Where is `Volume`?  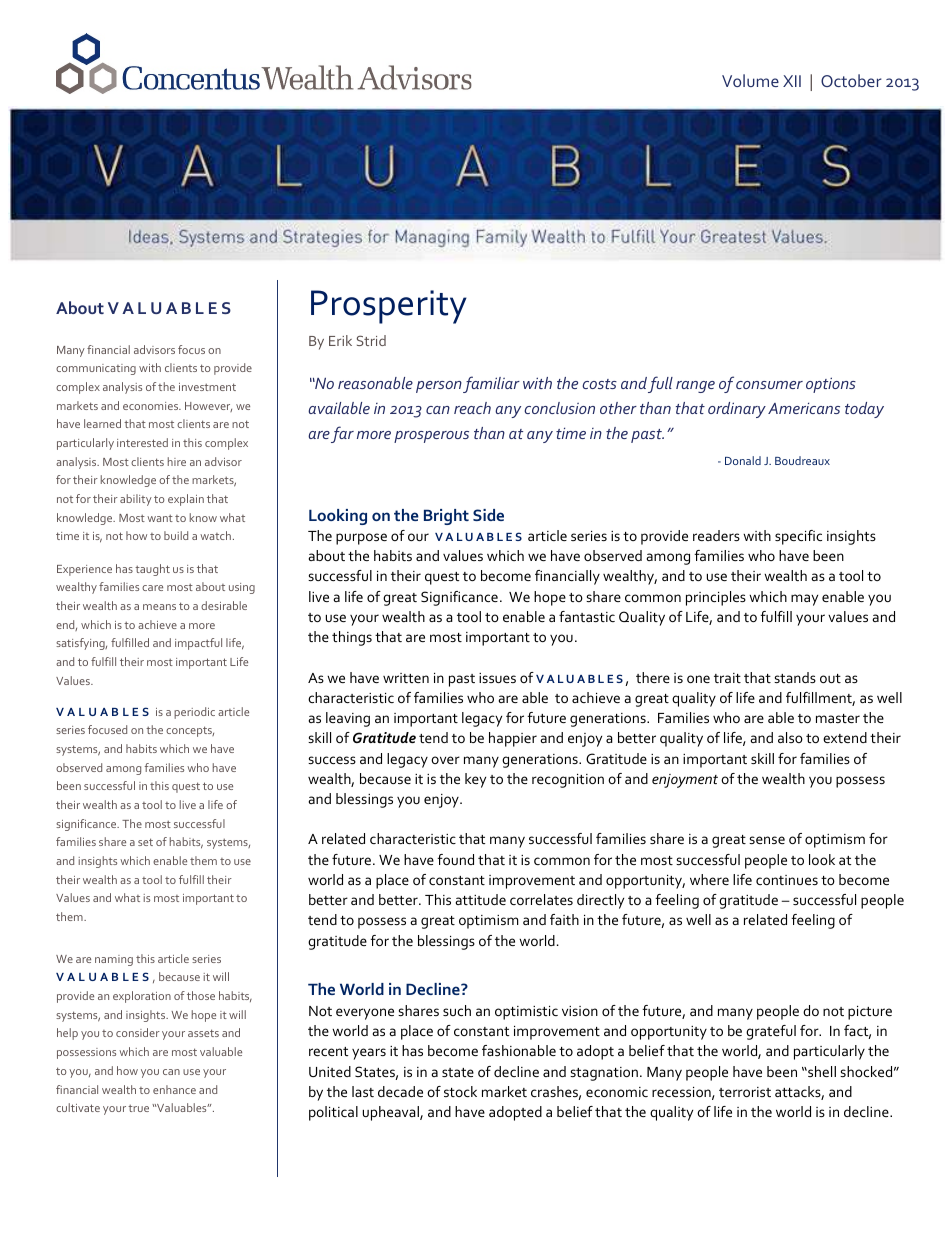
Volume is located at coordinates (750, 80).
